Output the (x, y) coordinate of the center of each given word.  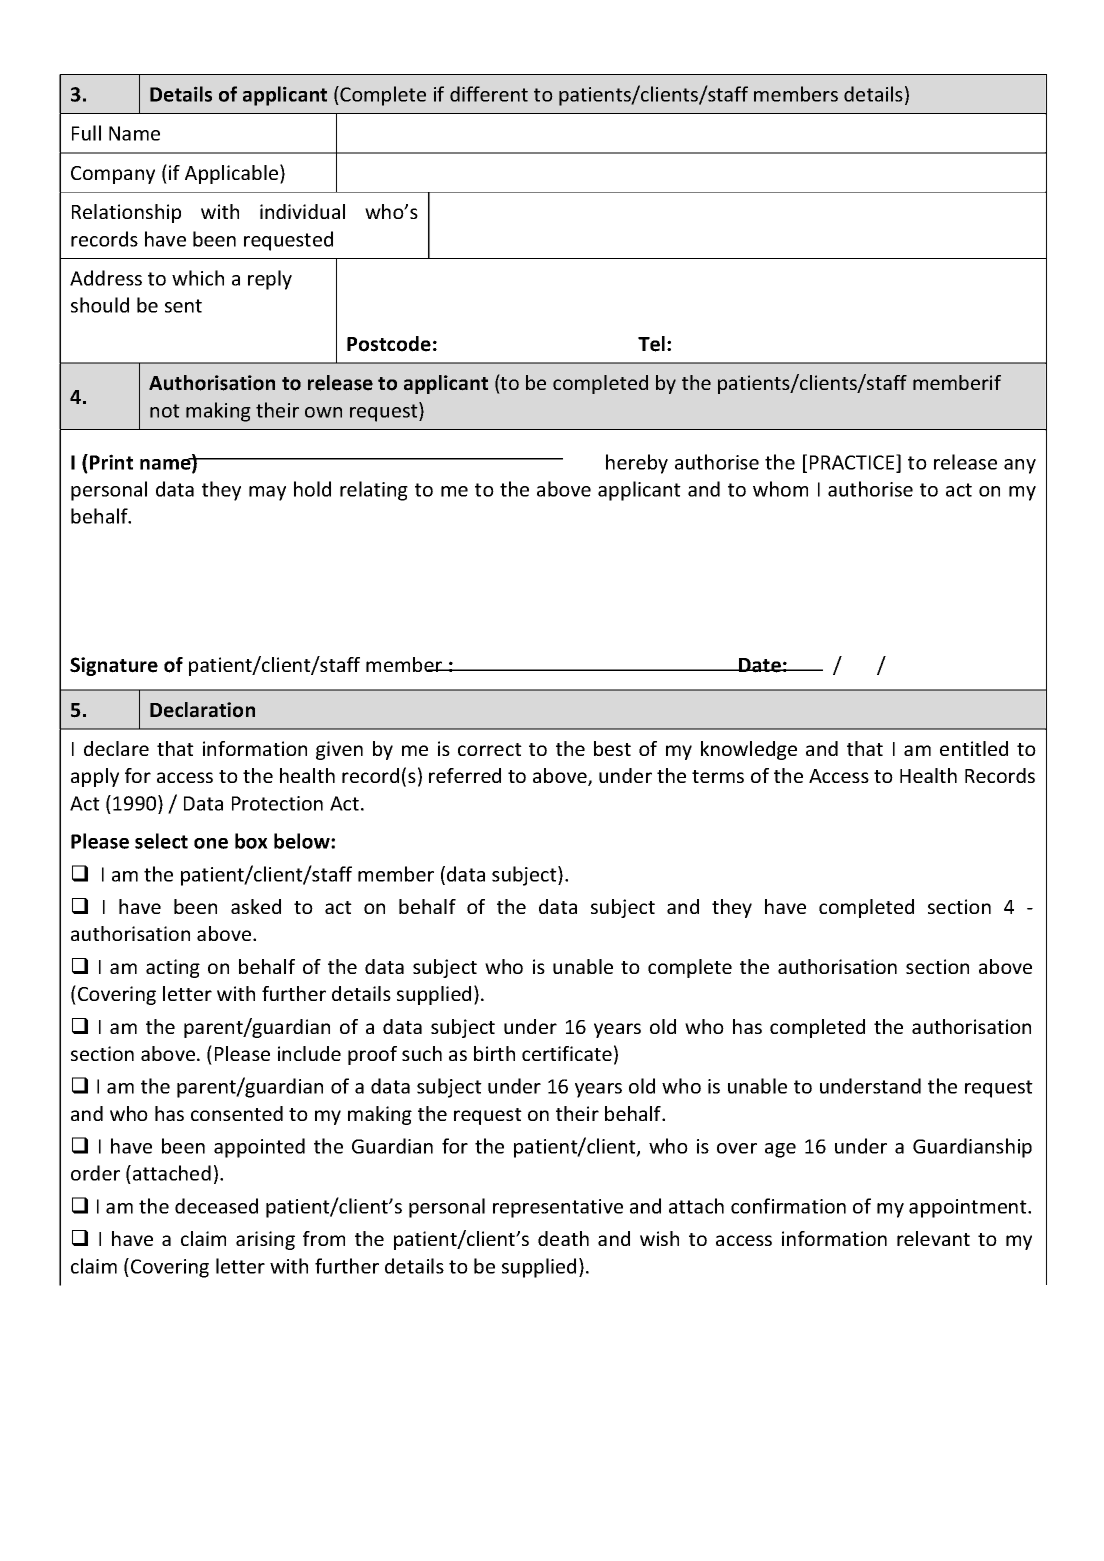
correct (490, 749)
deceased (216, 1206)
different (489, 94)
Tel (651, 344)
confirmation (788, 1206)
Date (760, 665)
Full (86, 133)
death (563, 1238)
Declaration (202, 710)
